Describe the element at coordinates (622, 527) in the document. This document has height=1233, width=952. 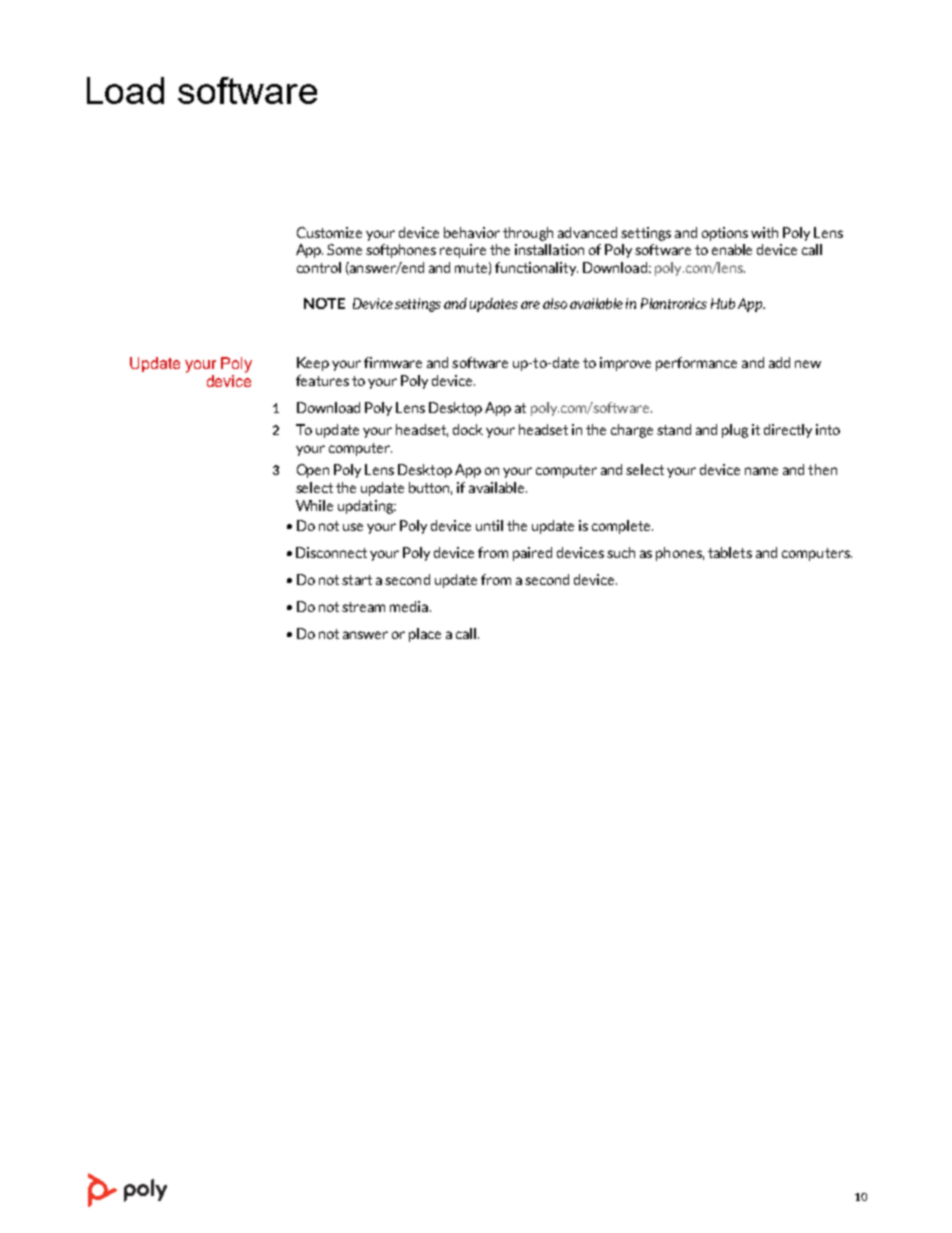
I see `complete` at that location.
